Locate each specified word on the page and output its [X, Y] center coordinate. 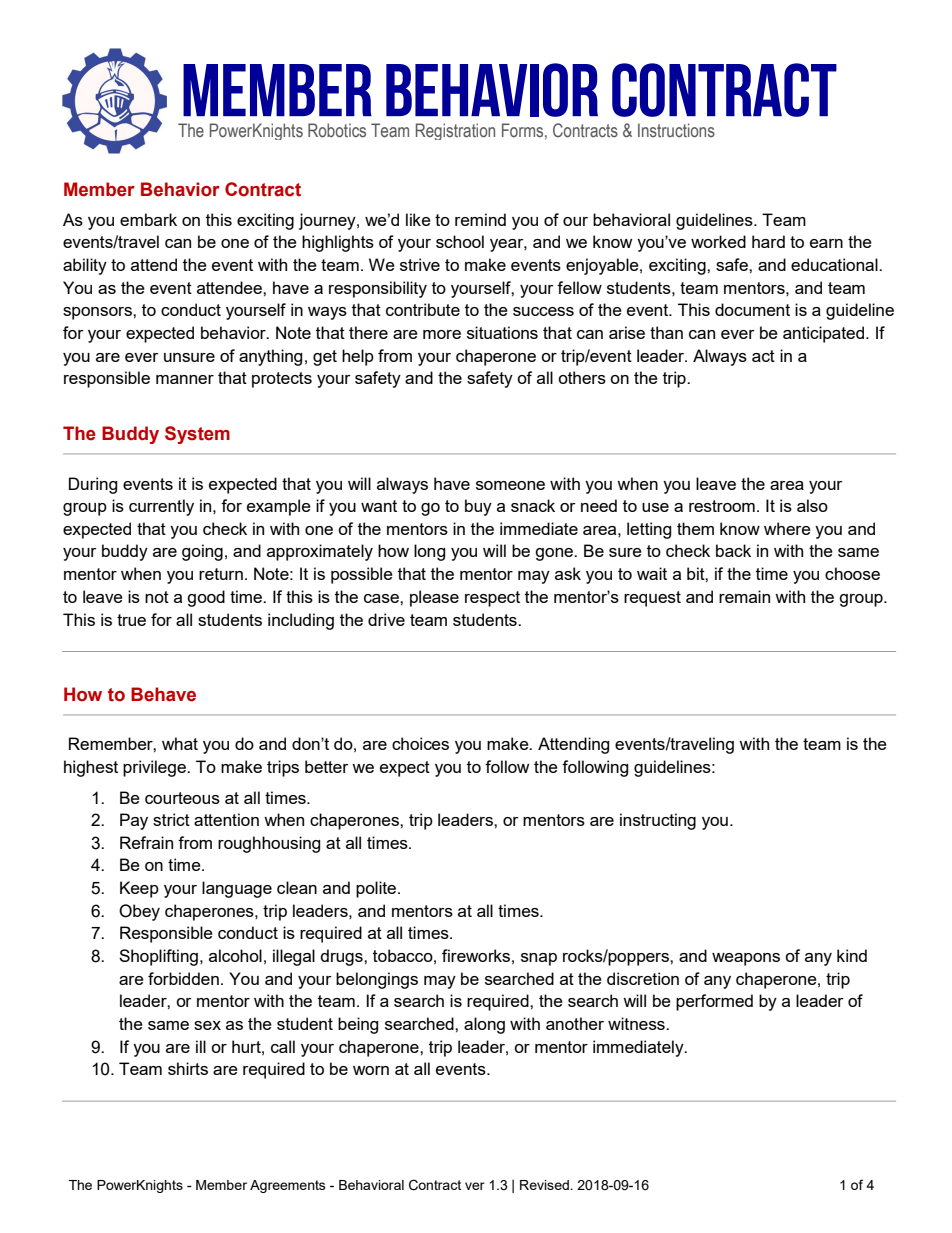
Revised [545, 1185]
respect [492, 599]
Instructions [676, 130]
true [131, 620]
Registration [455, 131]
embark [148, 219]
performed [714, 1002]
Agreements [288, 1186]
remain [744, 596]
